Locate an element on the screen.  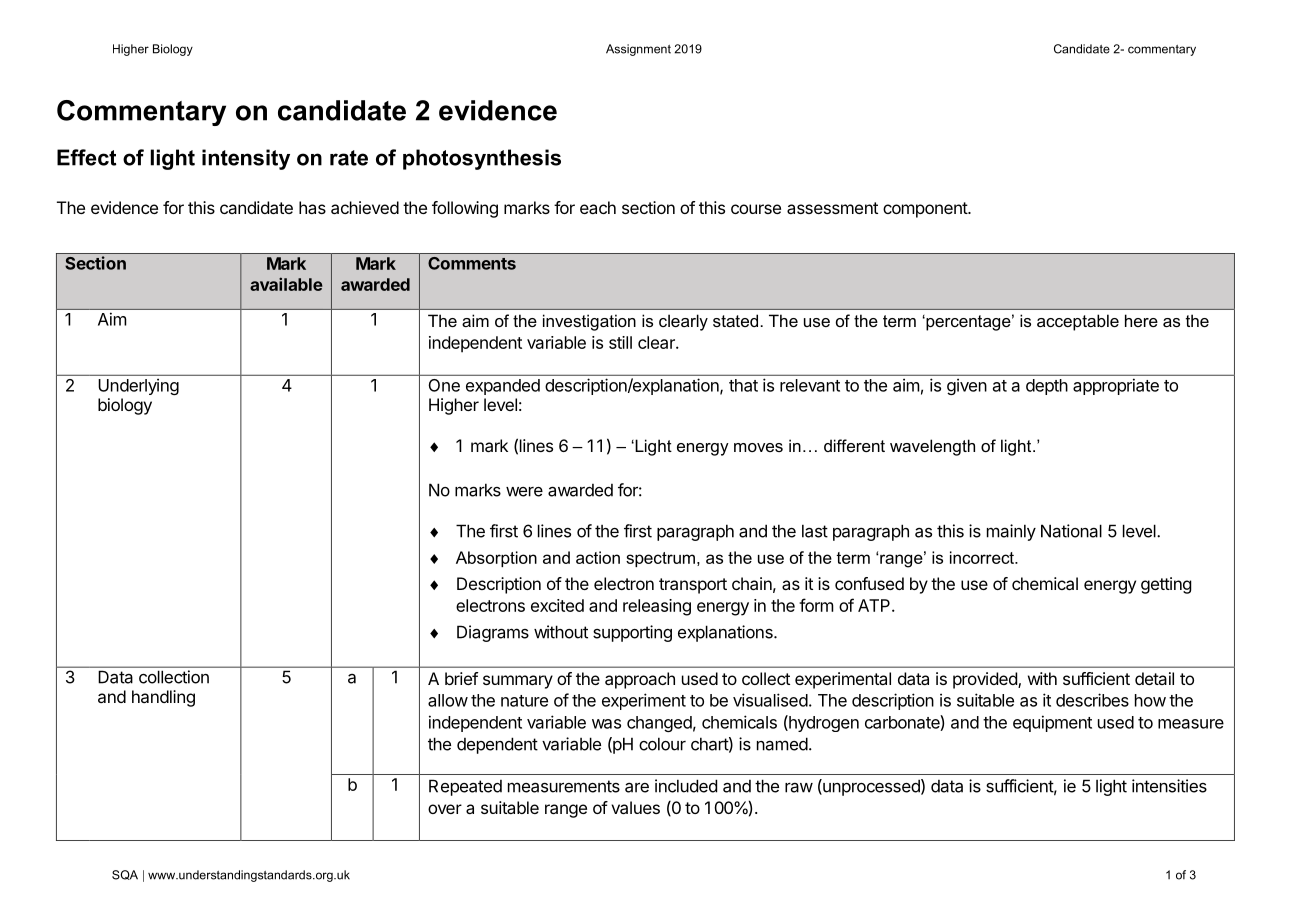
acceptable is located at coordinates (1078, 322).
